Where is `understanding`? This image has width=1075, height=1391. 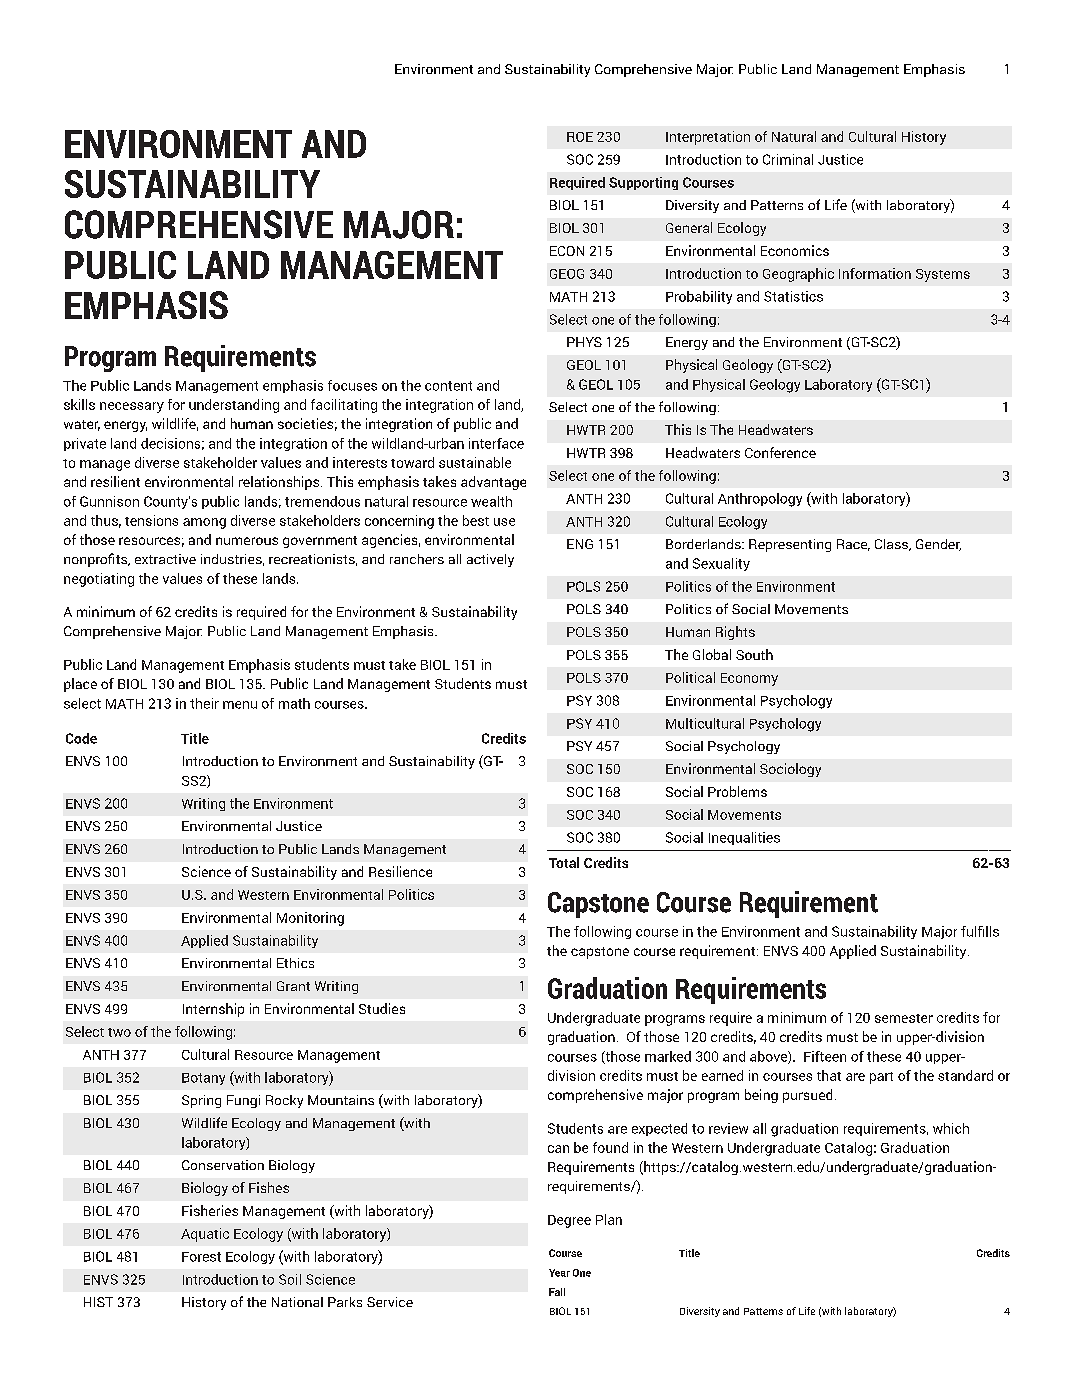 understanding is located at coordinates (234, 406).
